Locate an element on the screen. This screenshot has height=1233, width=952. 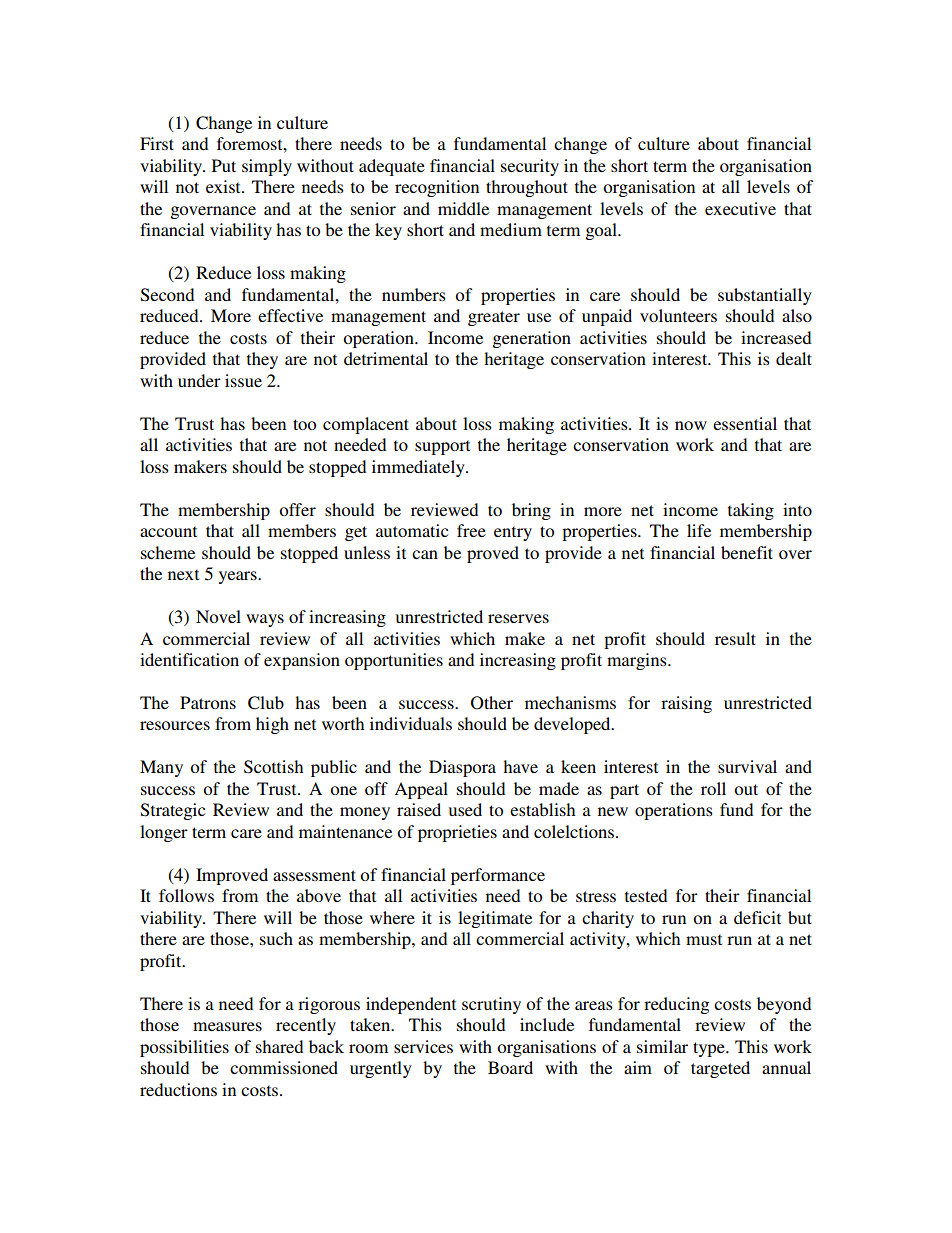
recognition is located at coordinates (437, 188).
